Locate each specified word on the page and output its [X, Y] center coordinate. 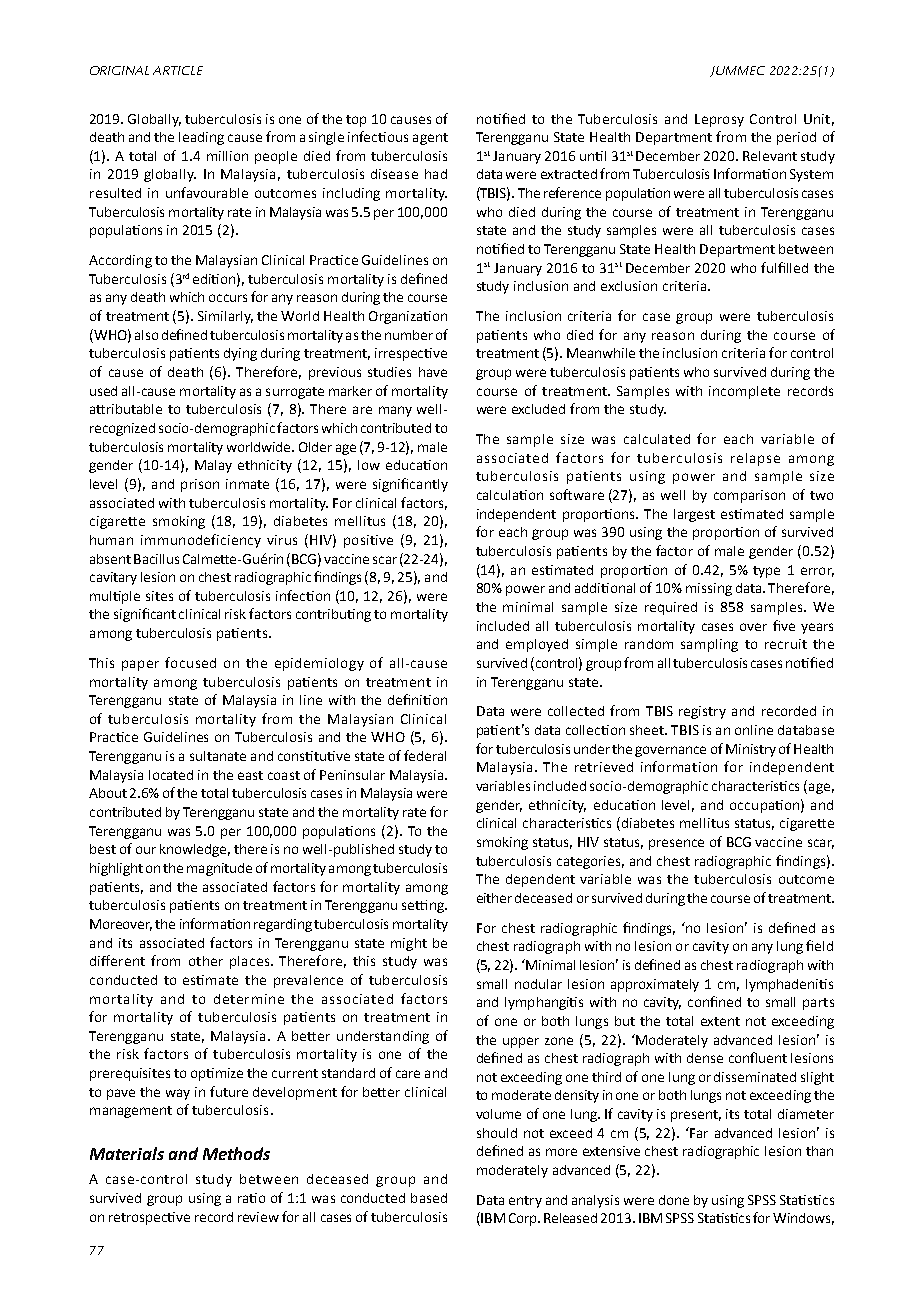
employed [537, 645]
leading [201, 138]
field [819, 945]
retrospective [149, 1218]
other [206, 961]
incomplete [744, 392]
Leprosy [719, 120]
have [433, 372]
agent [430, 139]
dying [240, 354]
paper [140, 665]
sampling [709, 645]
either [494, 898]
